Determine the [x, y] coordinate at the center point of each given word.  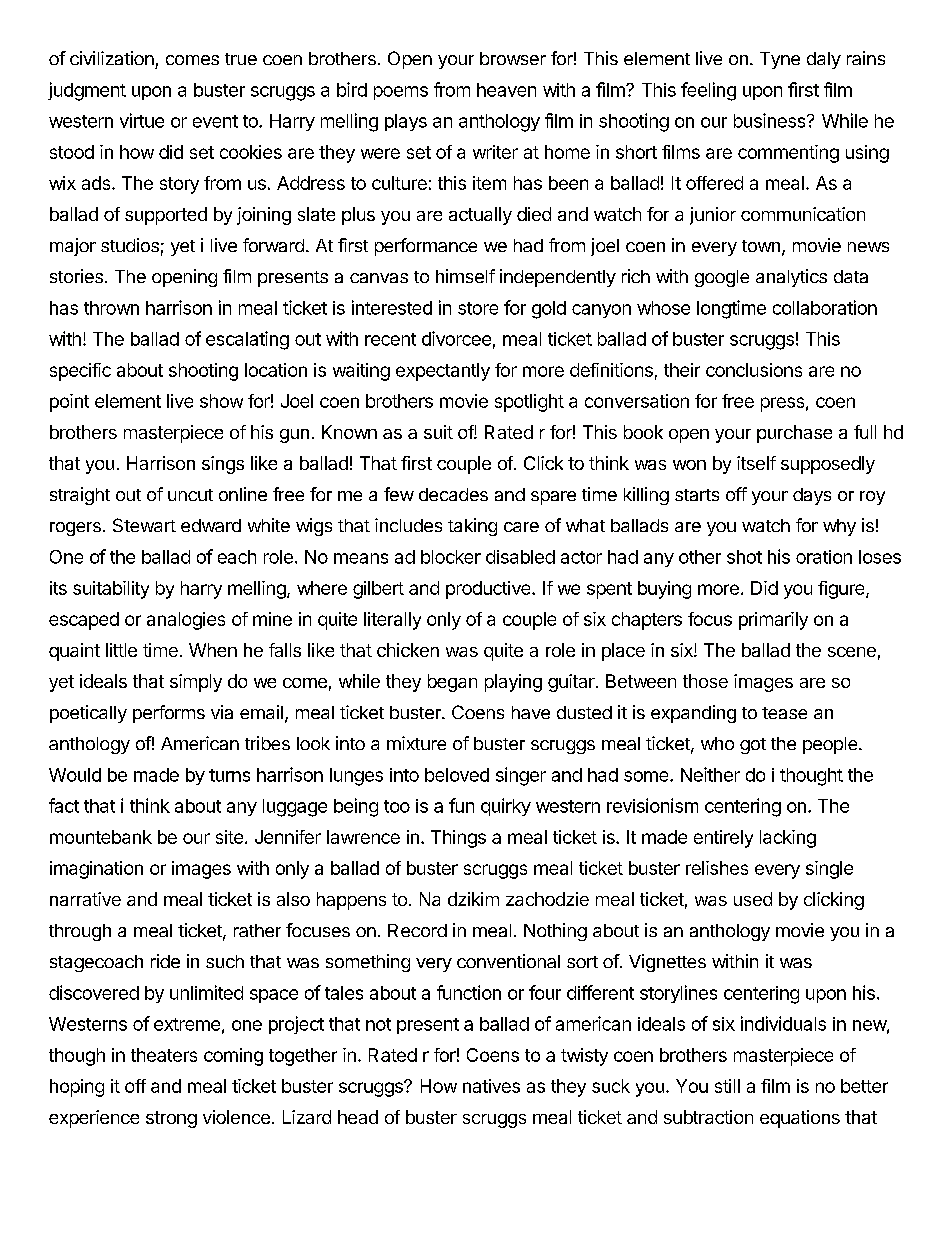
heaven [506, 90]
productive [489, 590]
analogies [186, 621]
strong [171, 1119]
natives [491, 1086]
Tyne [780, 60]
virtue [142, 120]
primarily [773, 621]
